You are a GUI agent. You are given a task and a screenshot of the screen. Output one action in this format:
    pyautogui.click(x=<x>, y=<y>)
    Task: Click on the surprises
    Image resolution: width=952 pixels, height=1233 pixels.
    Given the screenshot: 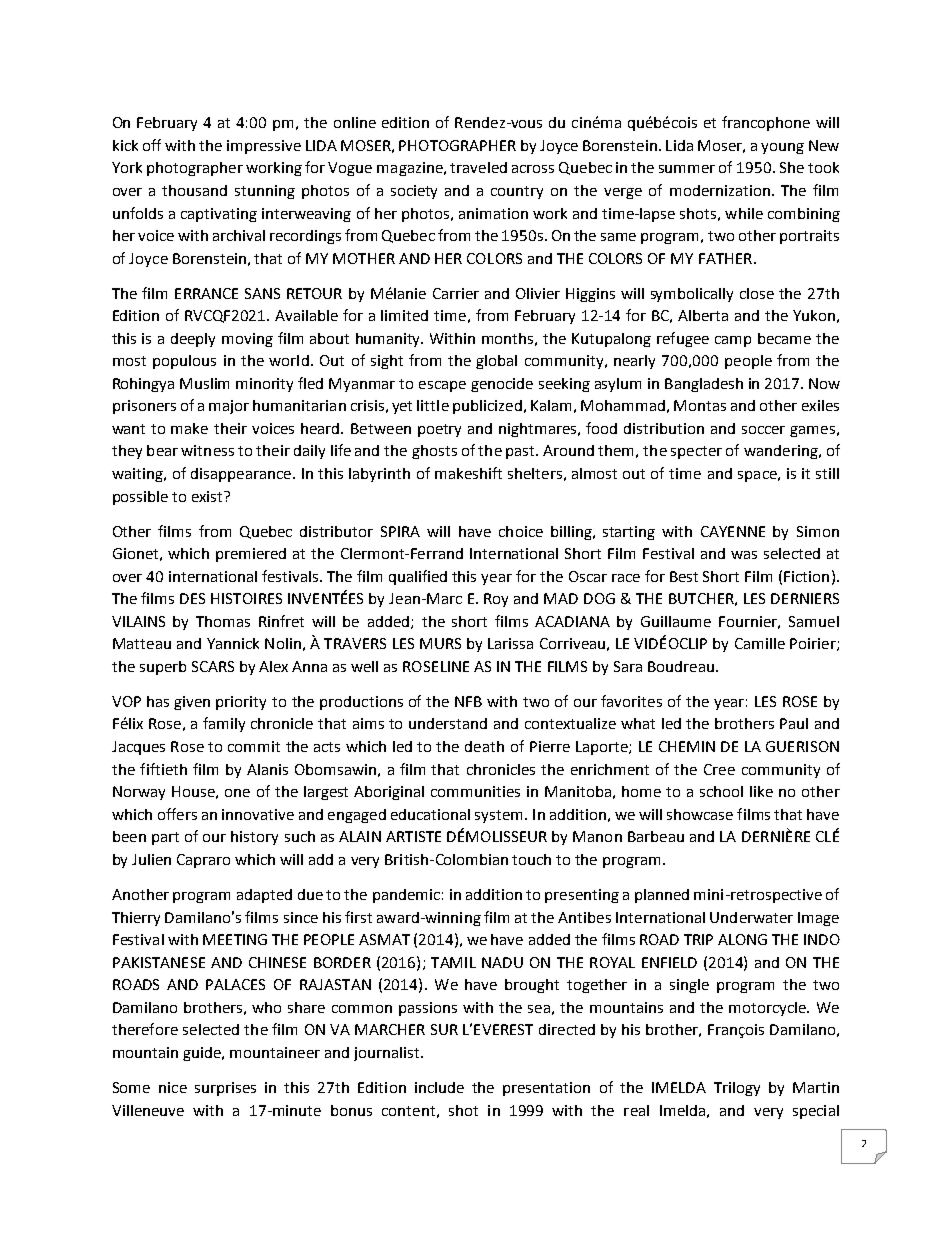 What is the action you would take?
    pyautogui.click(x=225, y=1089)
